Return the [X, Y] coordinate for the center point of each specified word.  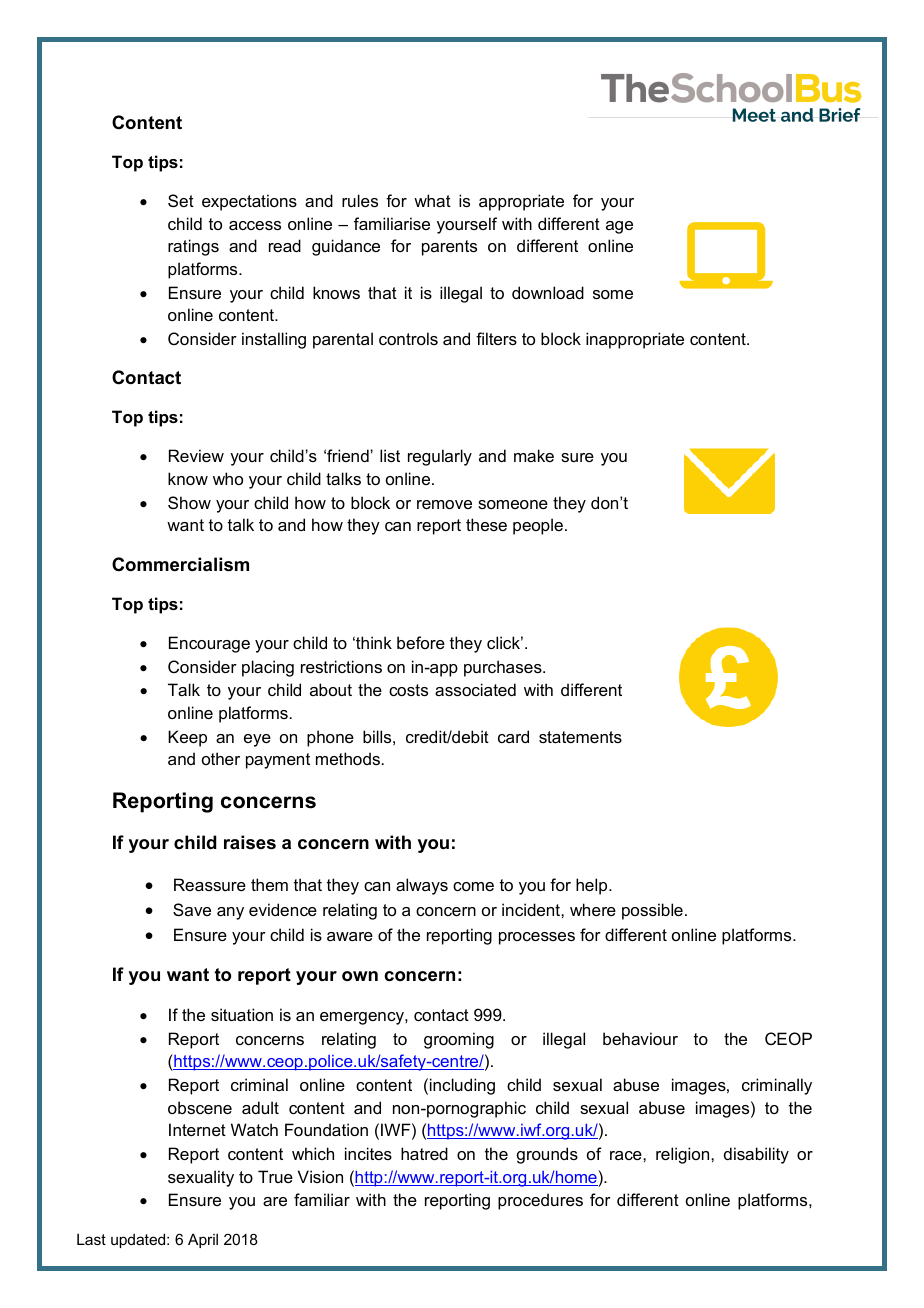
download [548, 292]
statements [580, 737]
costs [408, 690]
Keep [187, 738]
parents [449, 248]
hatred [424, 1153]
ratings [193, 247]
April [203, 1241]
